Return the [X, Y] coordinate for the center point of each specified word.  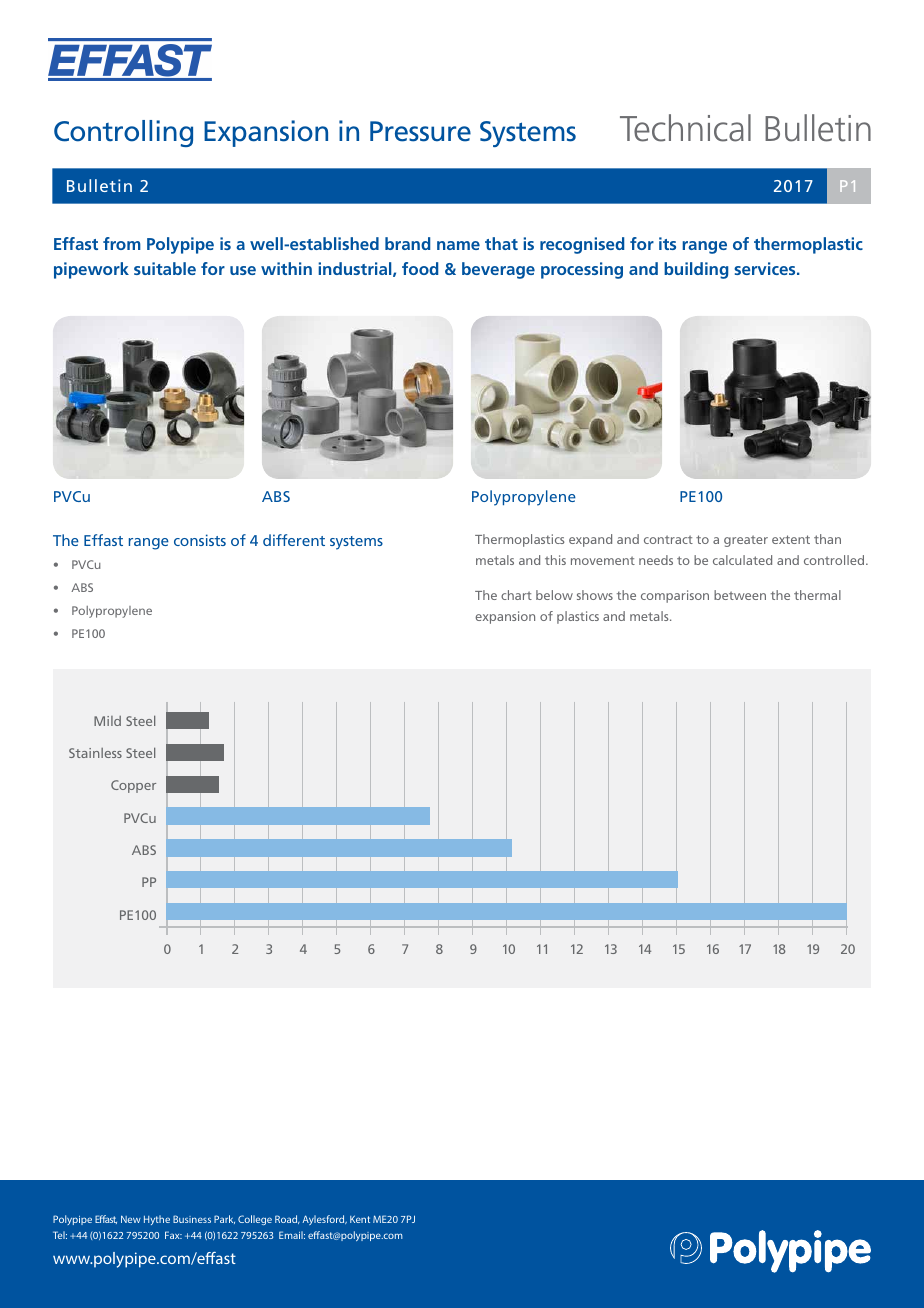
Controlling [123, 133]
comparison [675, 596]
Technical [685, 128]
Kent [360, 1219]
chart [516, 595]
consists [200, 540]
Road [287, 1219]
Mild [107, 721]
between [740, 595]
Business [192, 1219]
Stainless [95, 753]
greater [746, 541]
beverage [498, 270]
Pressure [420, 131]
